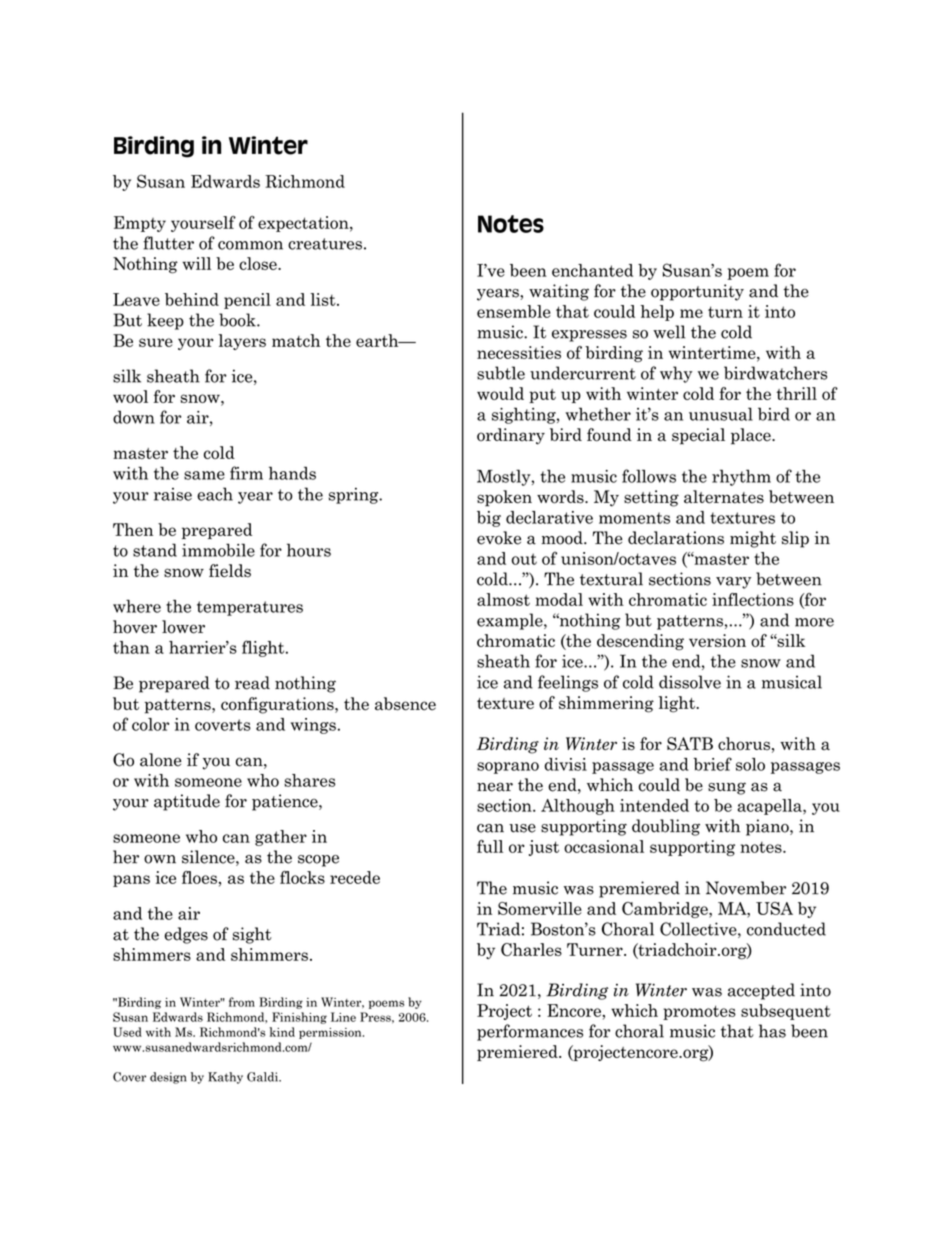 This screenshot has width=952, height=1233. What do you see at coordinates (514, 311) in the screenshot?
I see `ensemble` at bounding box center [514, 311].
